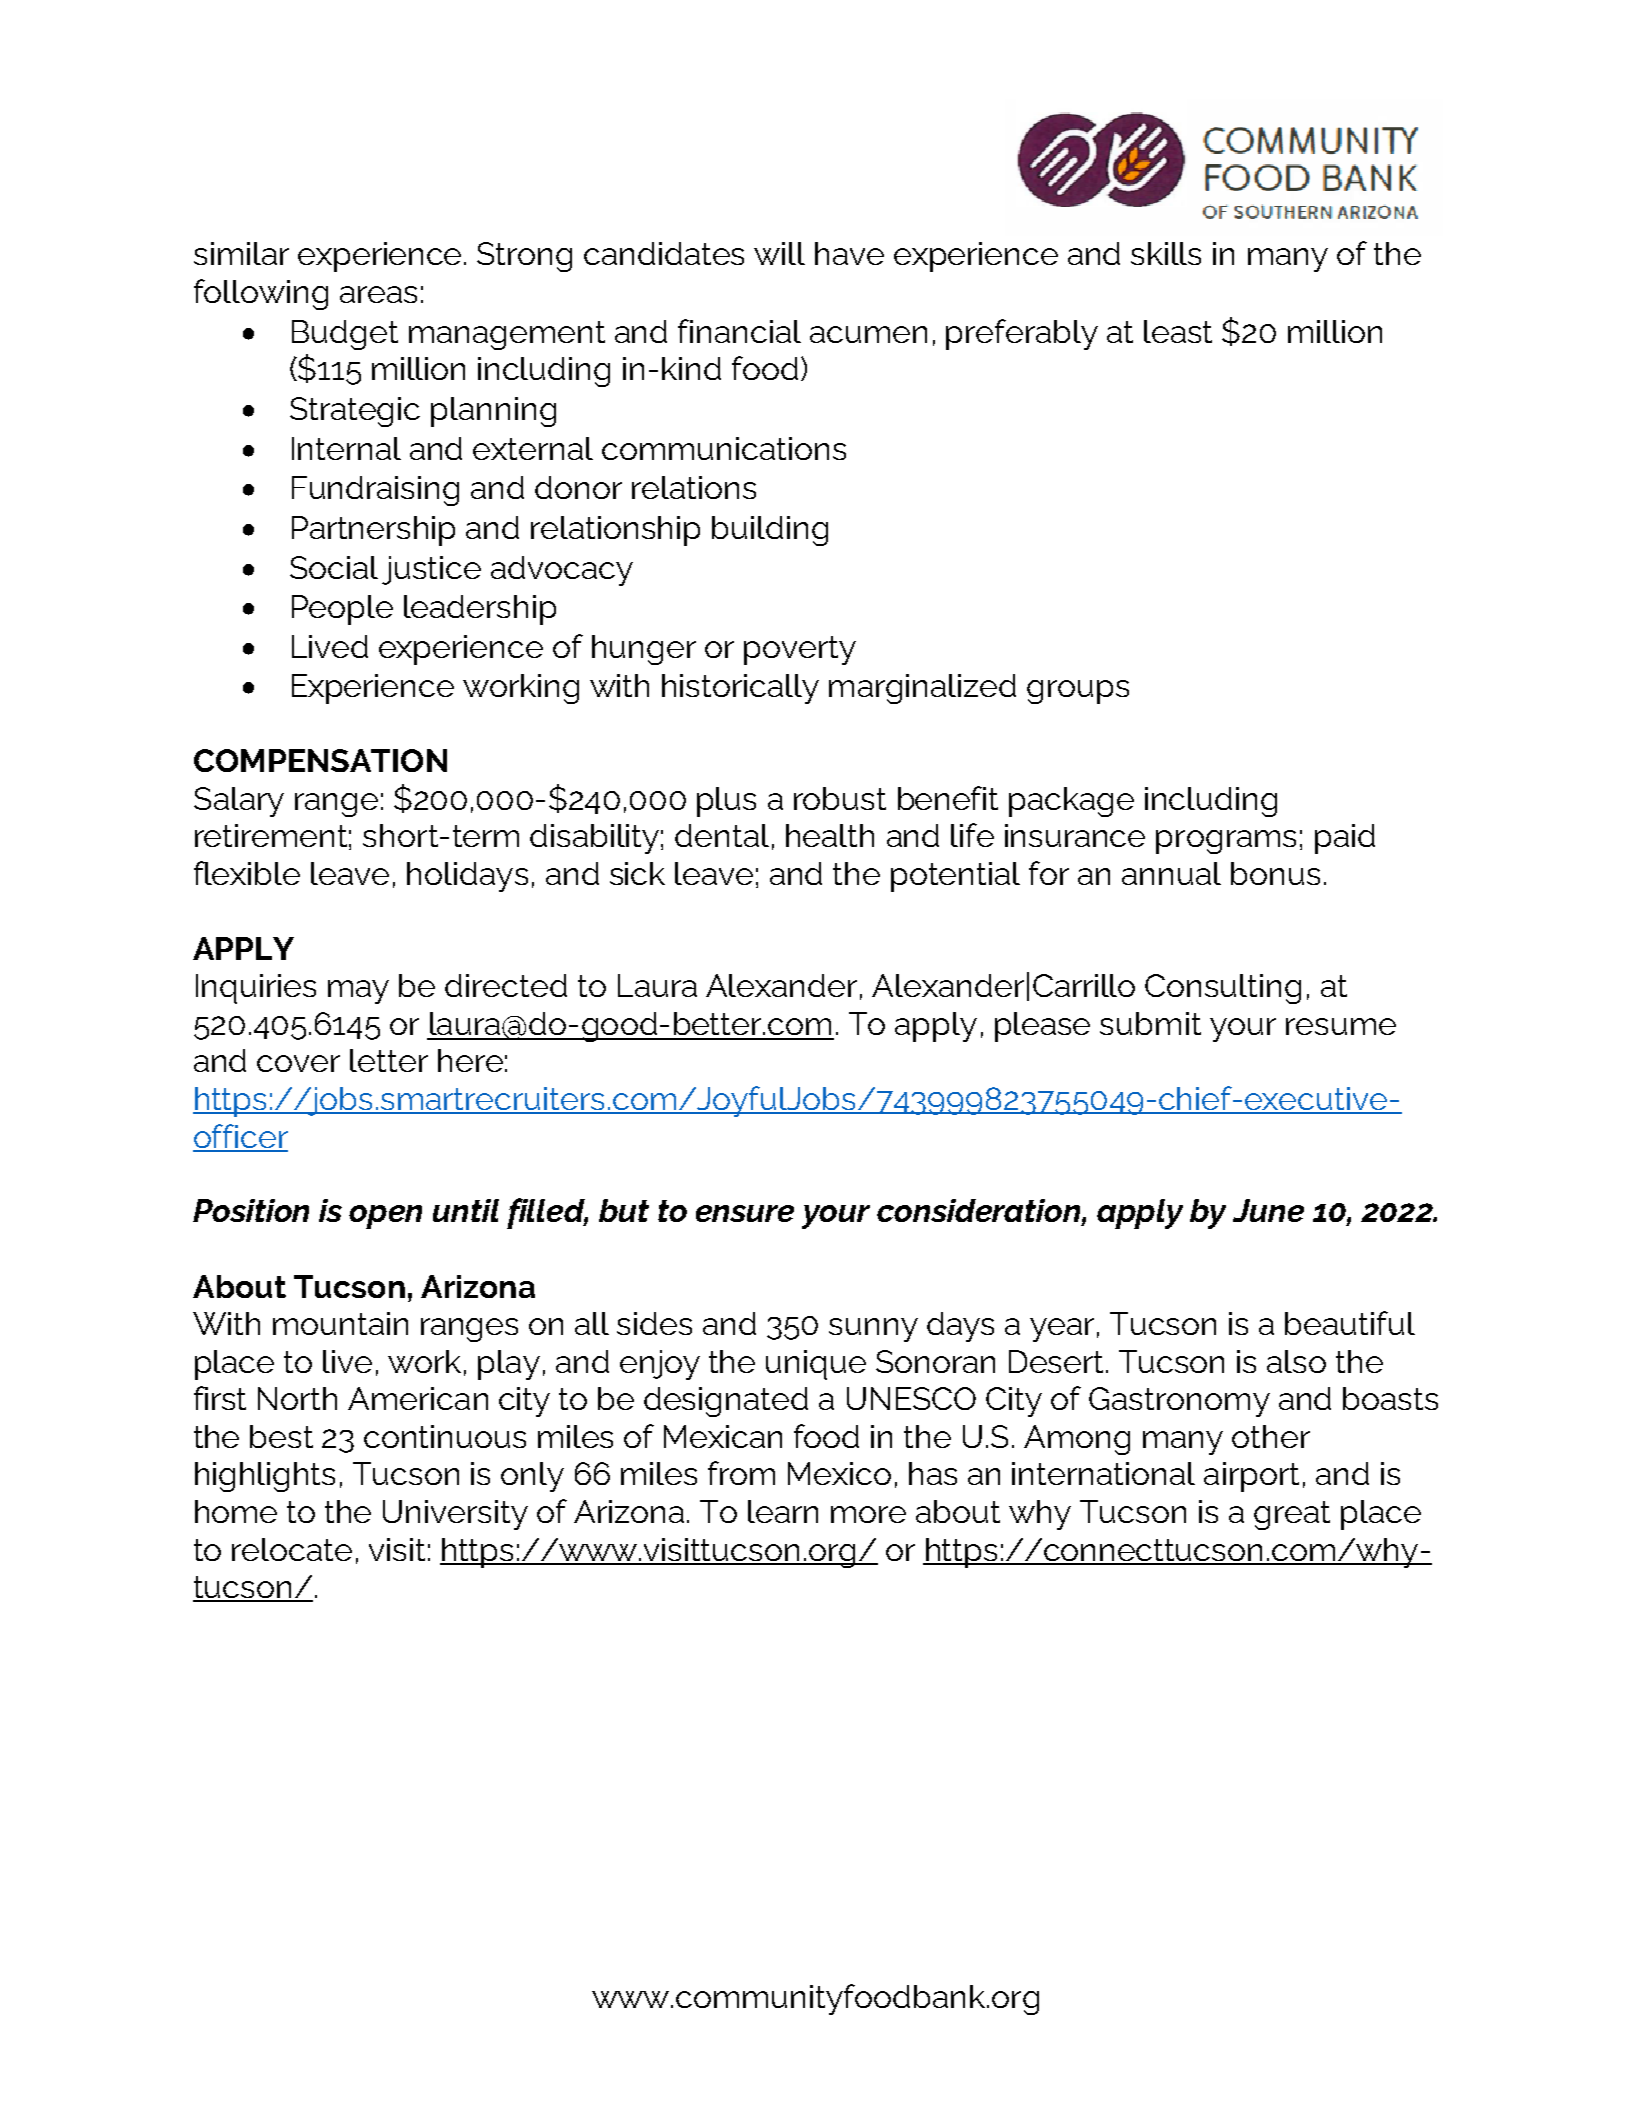 Image resolution: width=1631 pixels, height=2110 pixels. Describe the element at coordinates (779, 253) in the page. I see `will` at that location.
